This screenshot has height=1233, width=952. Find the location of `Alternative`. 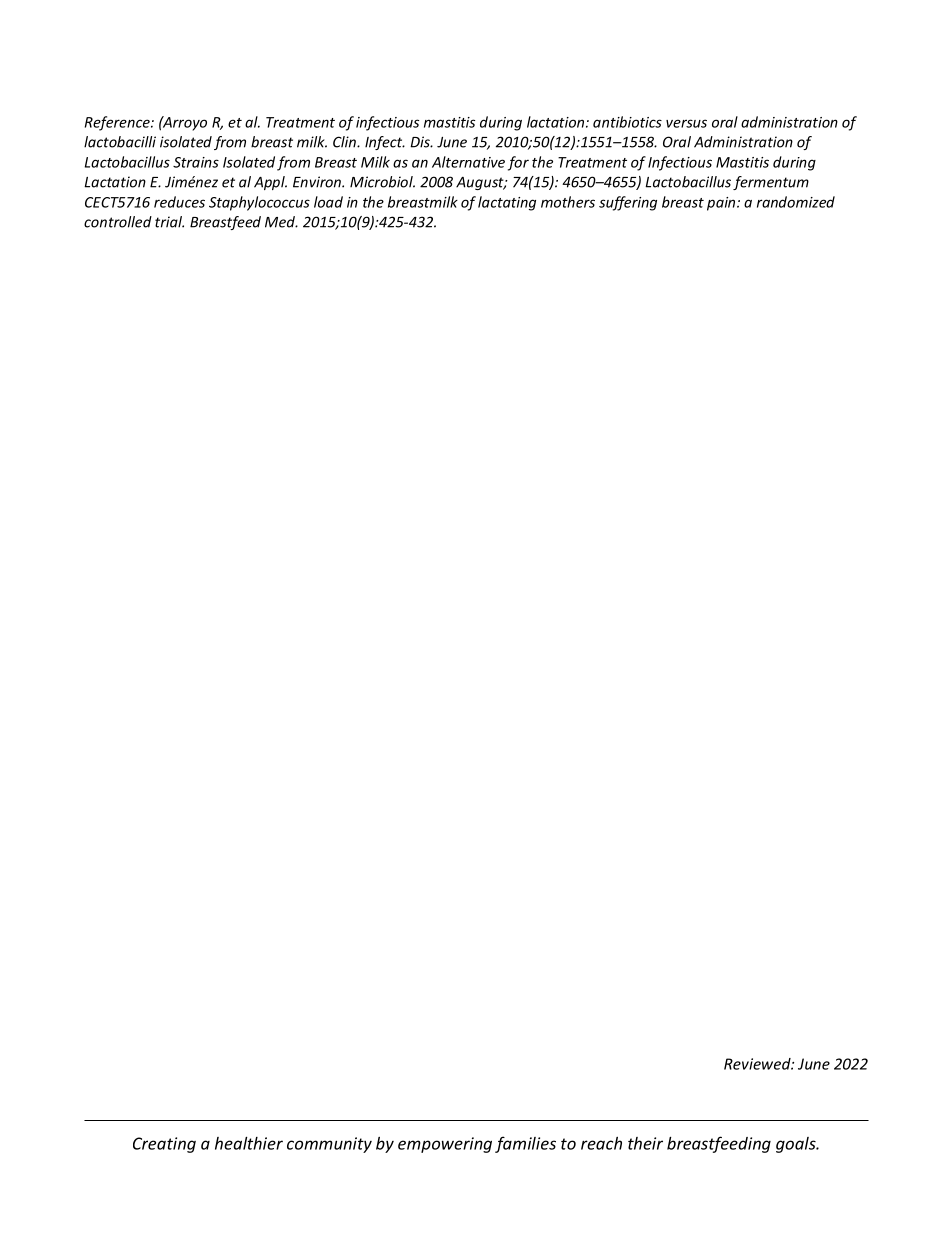

Alternative is located at coordinates (468, 162).
